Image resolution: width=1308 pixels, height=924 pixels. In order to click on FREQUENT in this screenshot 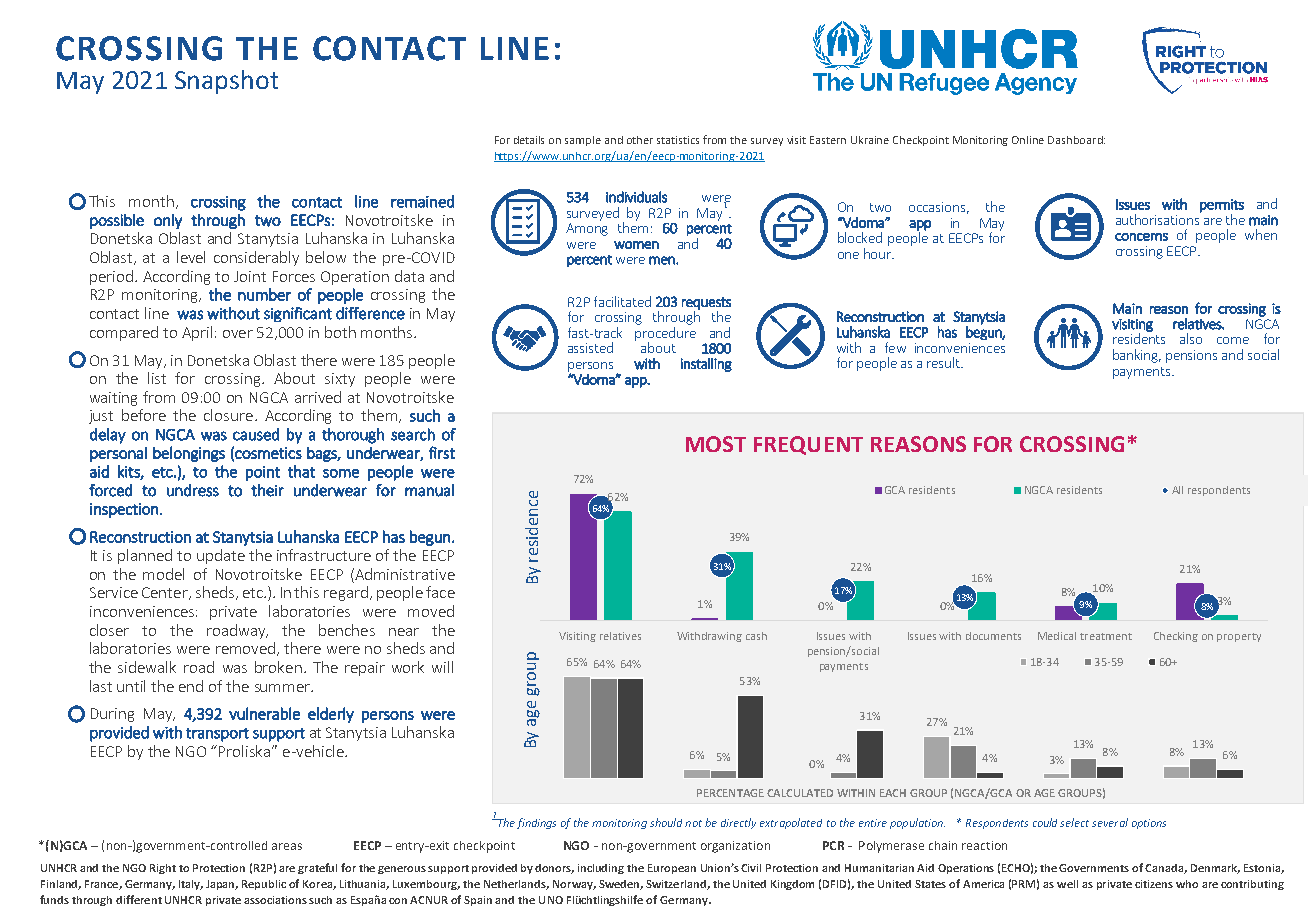, I will do `click(808, 445)`.
